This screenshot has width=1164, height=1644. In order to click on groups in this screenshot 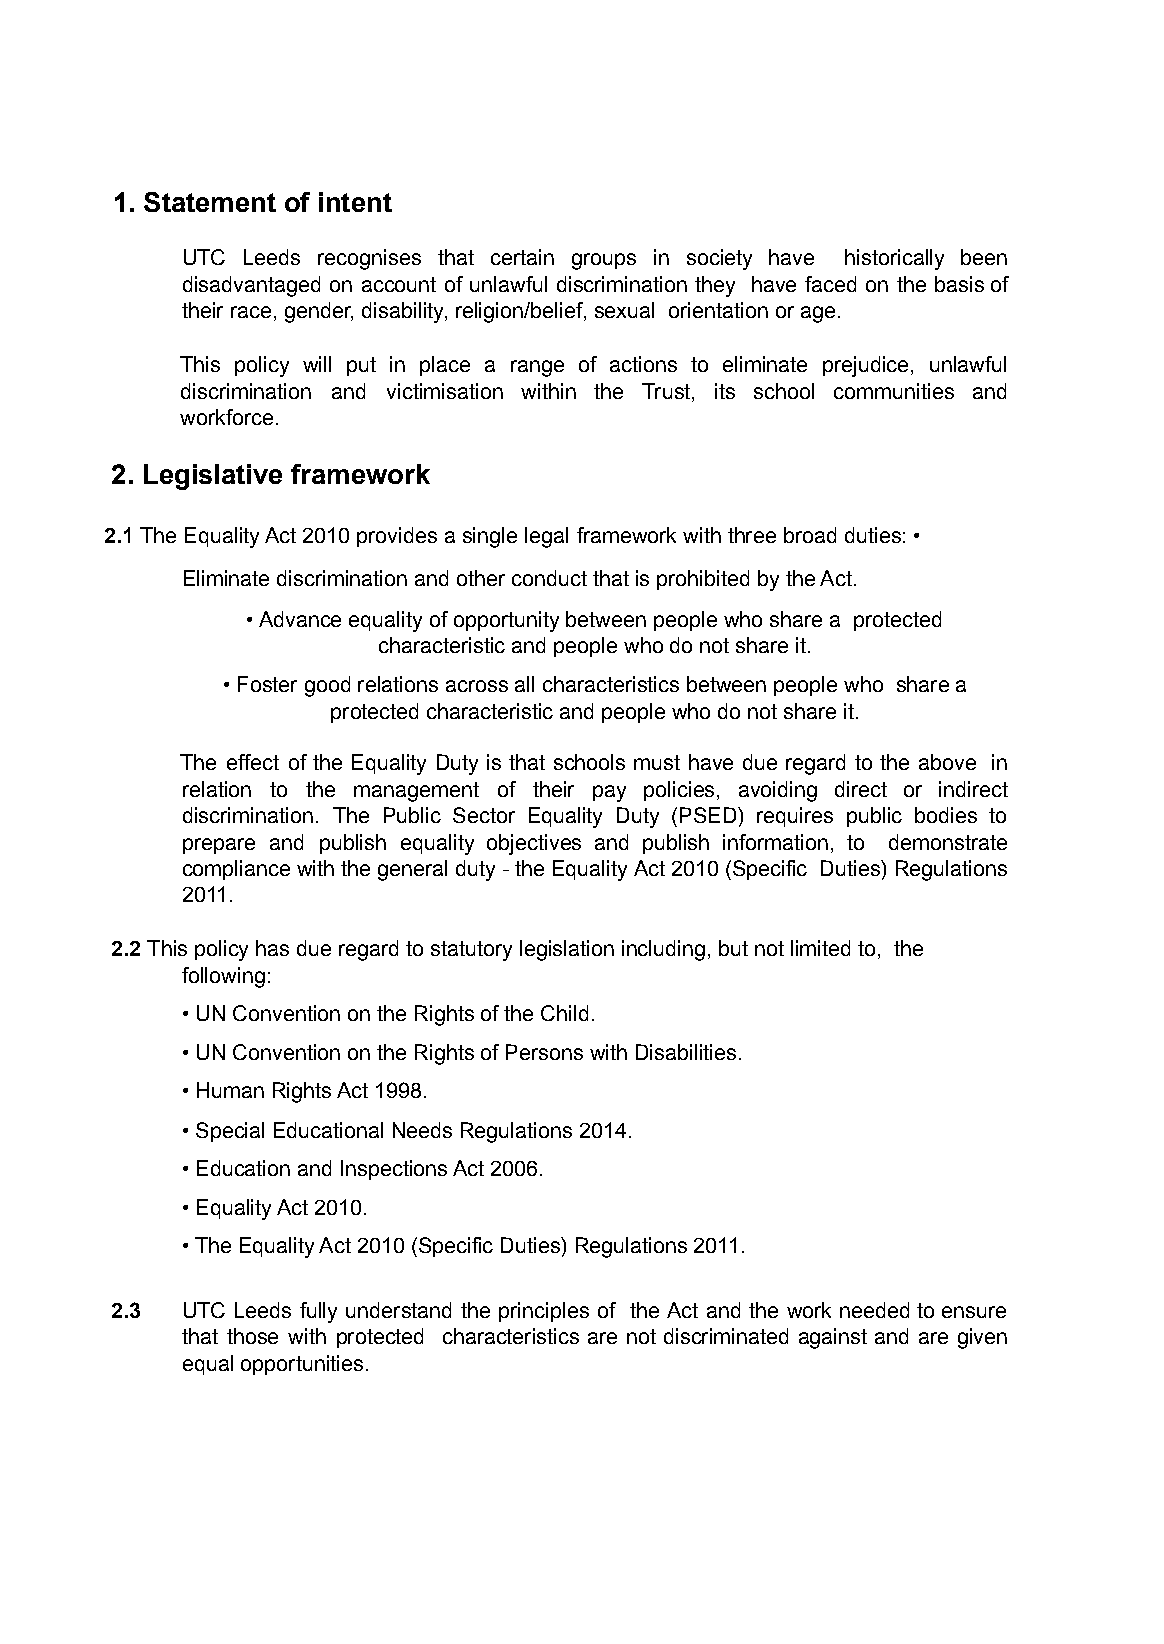, I will do `click(604, 261)`.
